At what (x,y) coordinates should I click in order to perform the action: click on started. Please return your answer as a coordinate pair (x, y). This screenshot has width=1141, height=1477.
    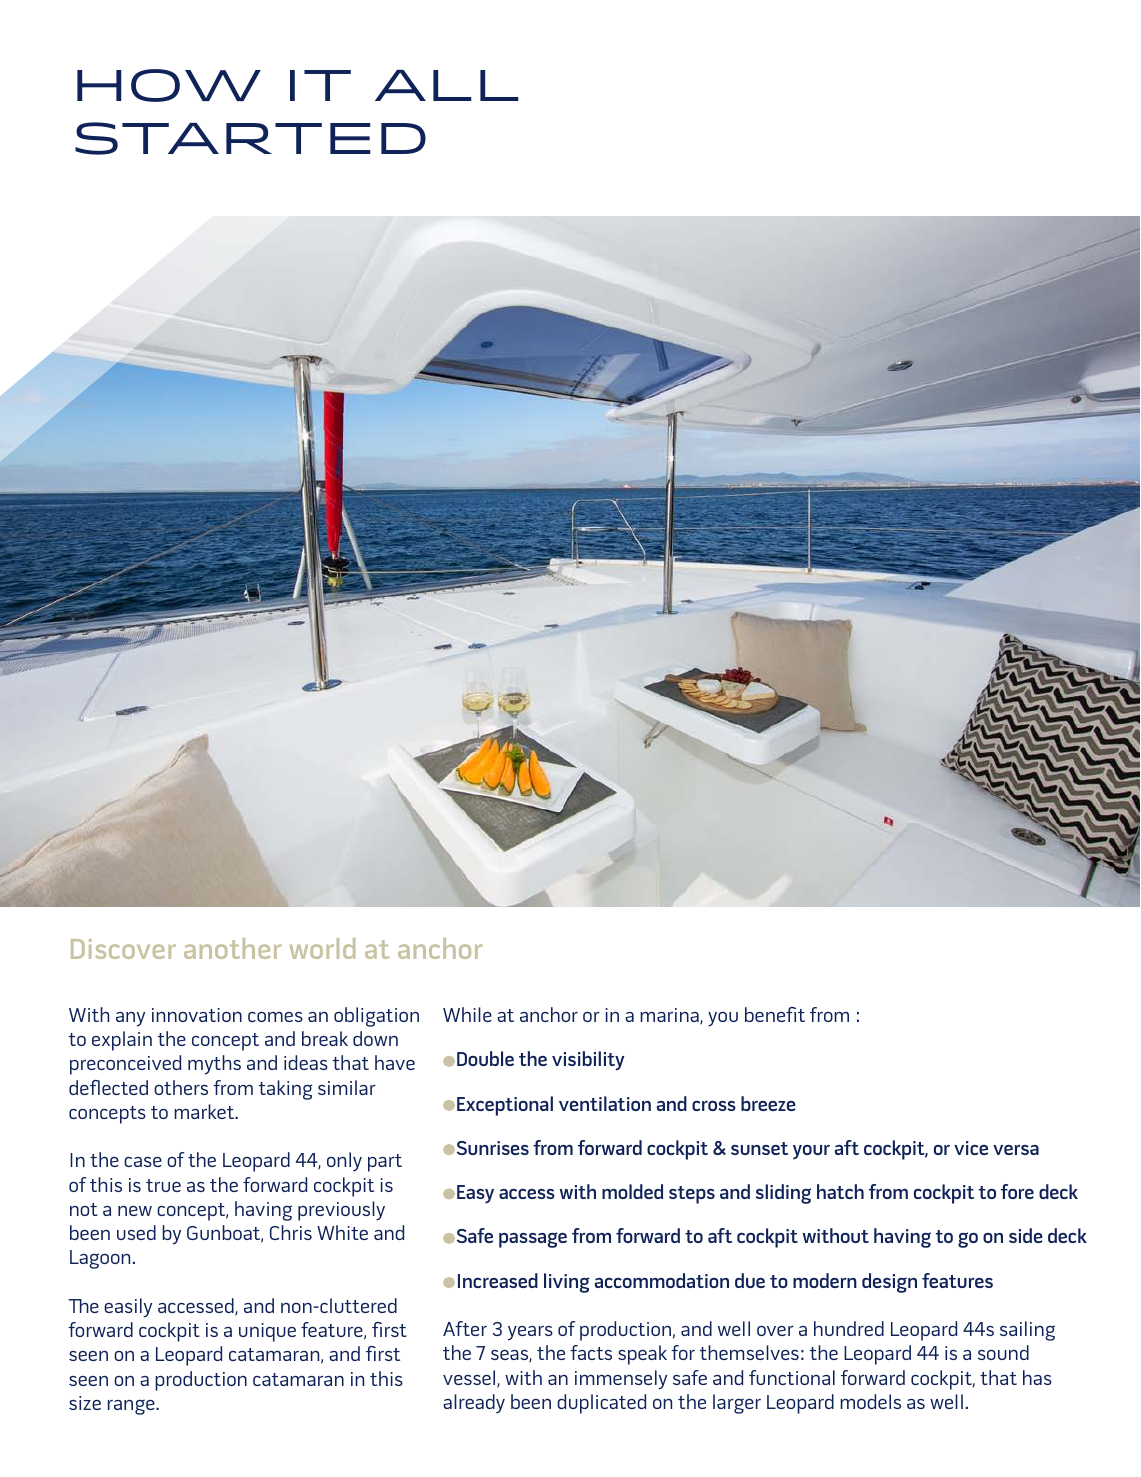
    Looking at the image, I should click on (250, 138).
